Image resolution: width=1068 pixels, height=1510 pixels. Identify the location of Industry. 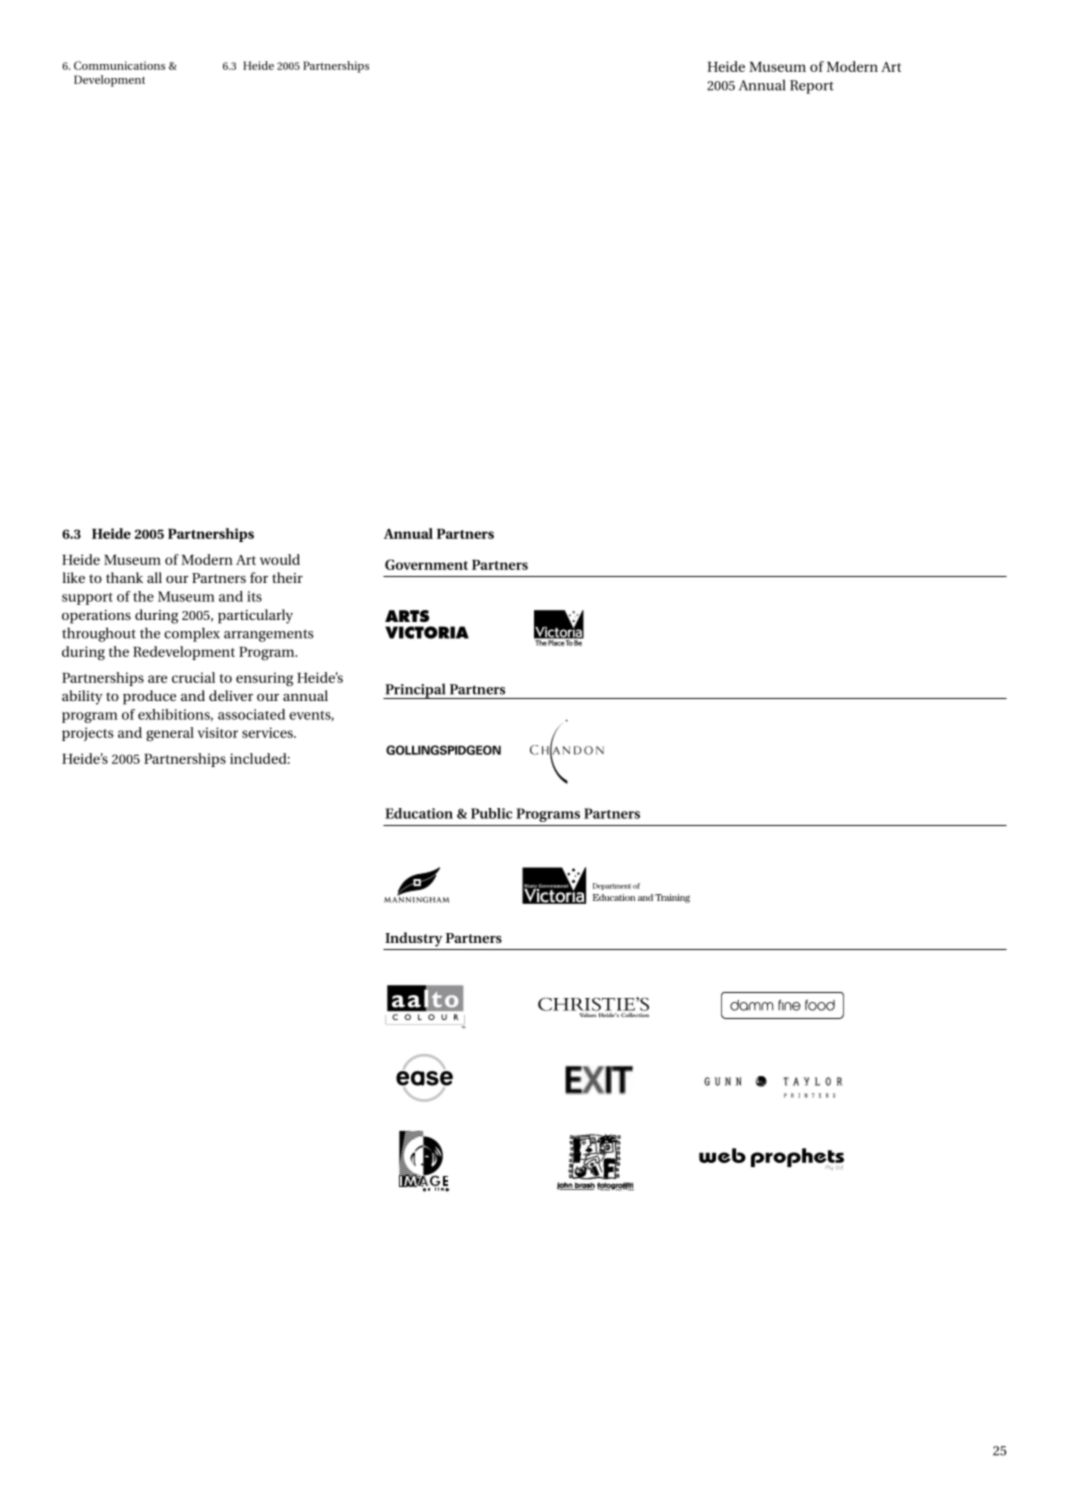
(413, 939).
